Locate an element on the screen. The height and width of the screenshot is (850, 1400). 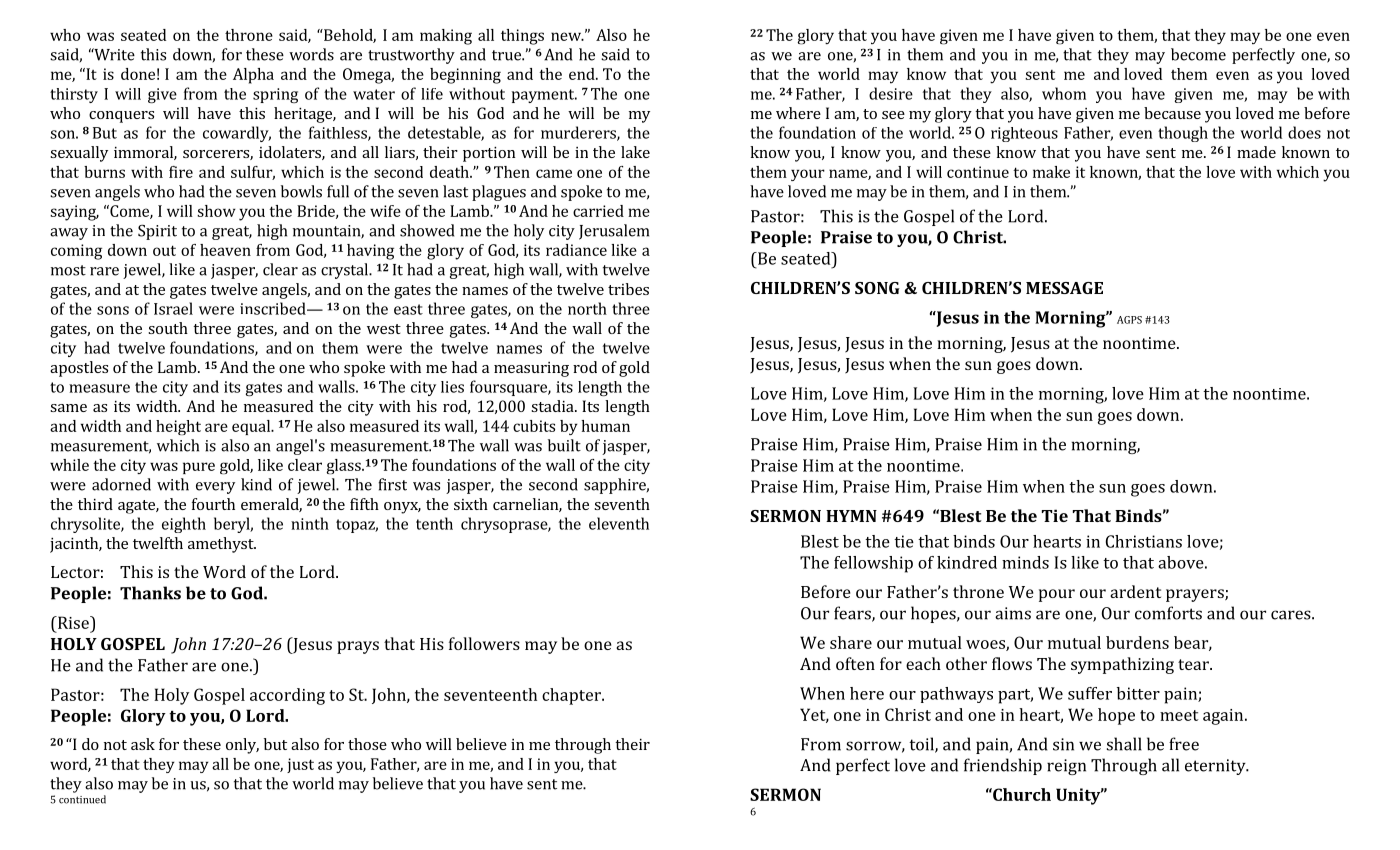
true is located at coordinates (507, 55).
